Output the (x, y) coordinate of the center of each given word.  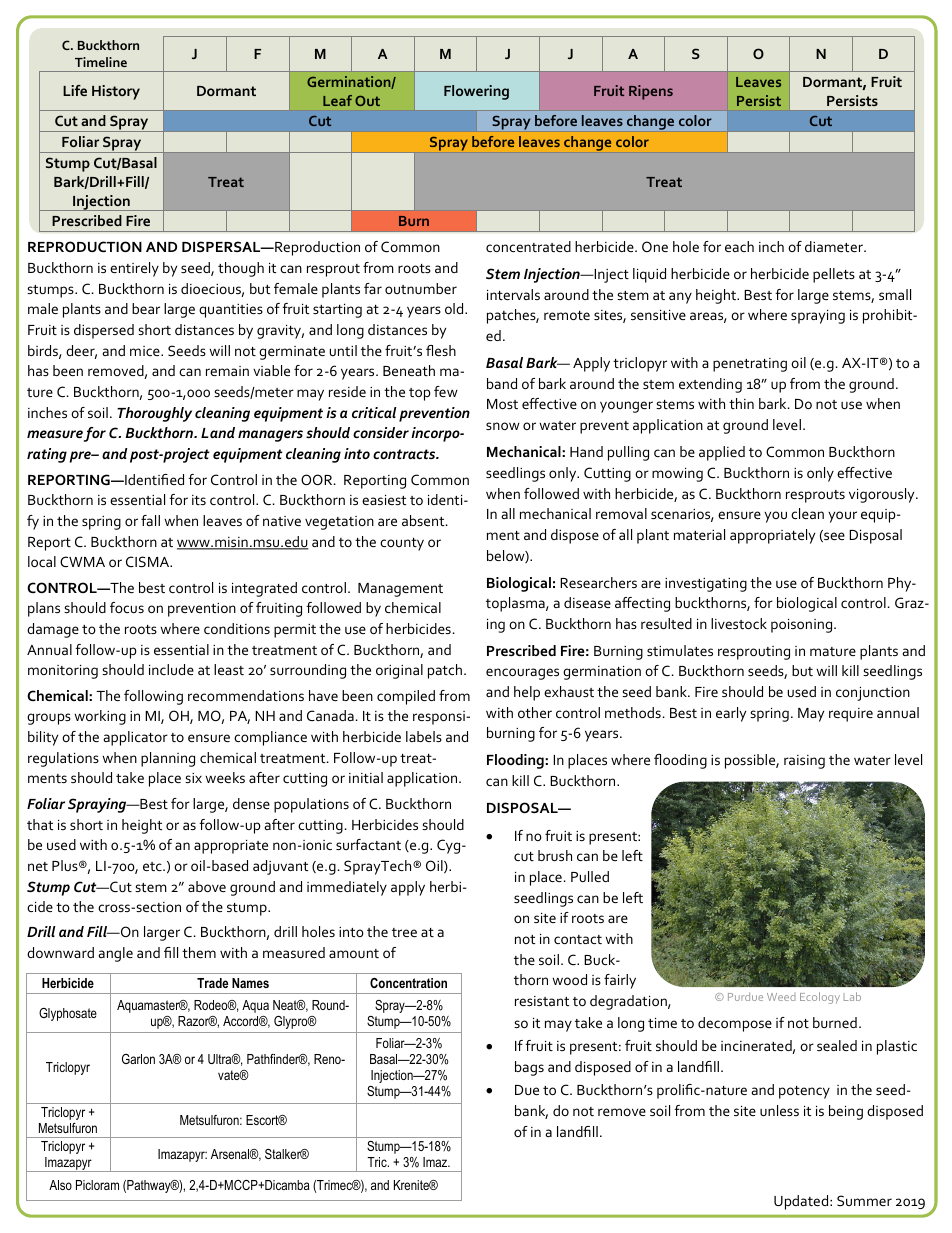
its (199, 500)
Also (60, 1185)
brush (555, 855)
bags (529, 1068)
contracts (405, 454)
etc (153, 866)
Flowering (476, 92)
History (116, 92)
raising (804, 762)
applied (722, 453)
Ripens (651, 92)
